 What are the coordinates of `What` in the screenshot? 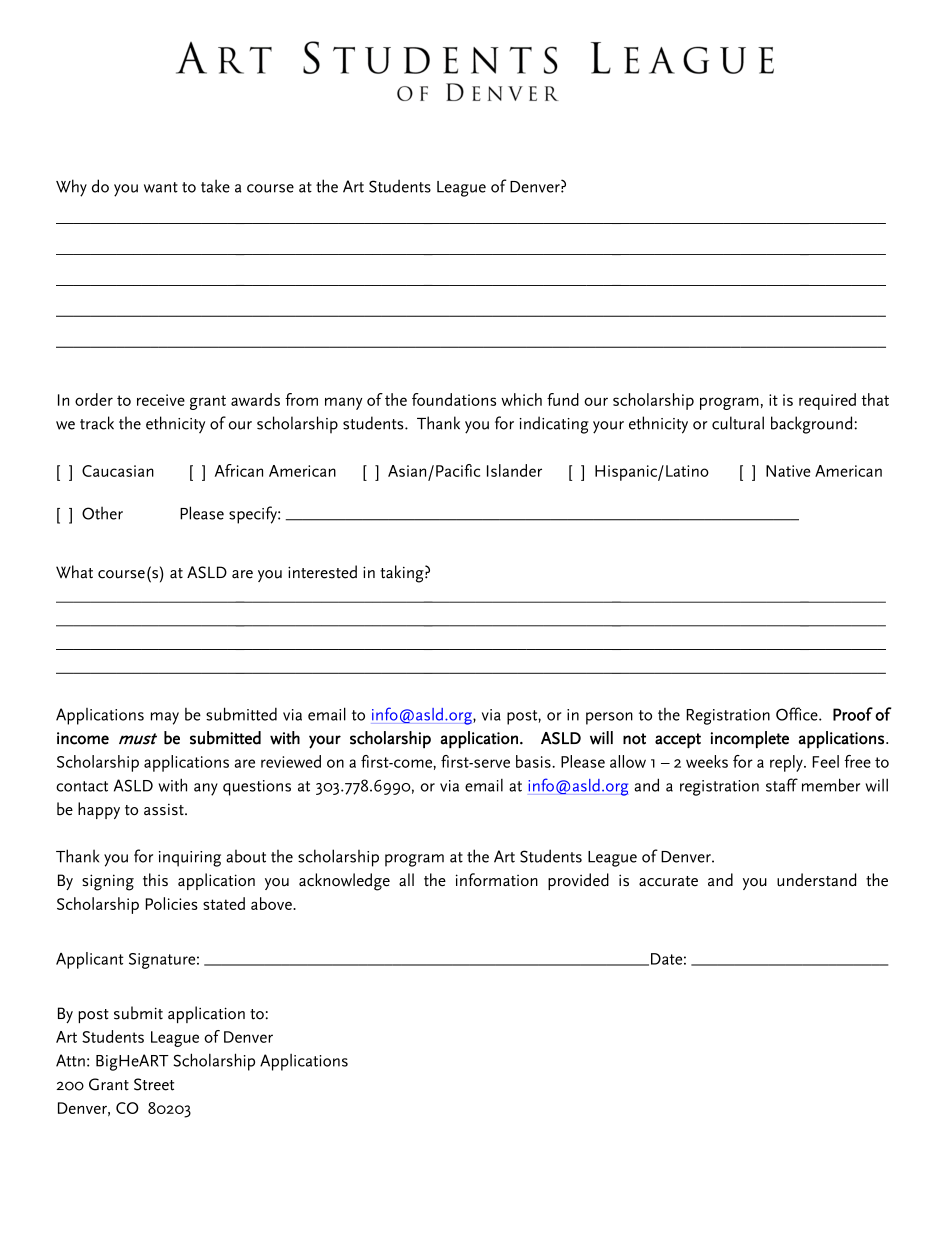 It's located at (74, 572).
